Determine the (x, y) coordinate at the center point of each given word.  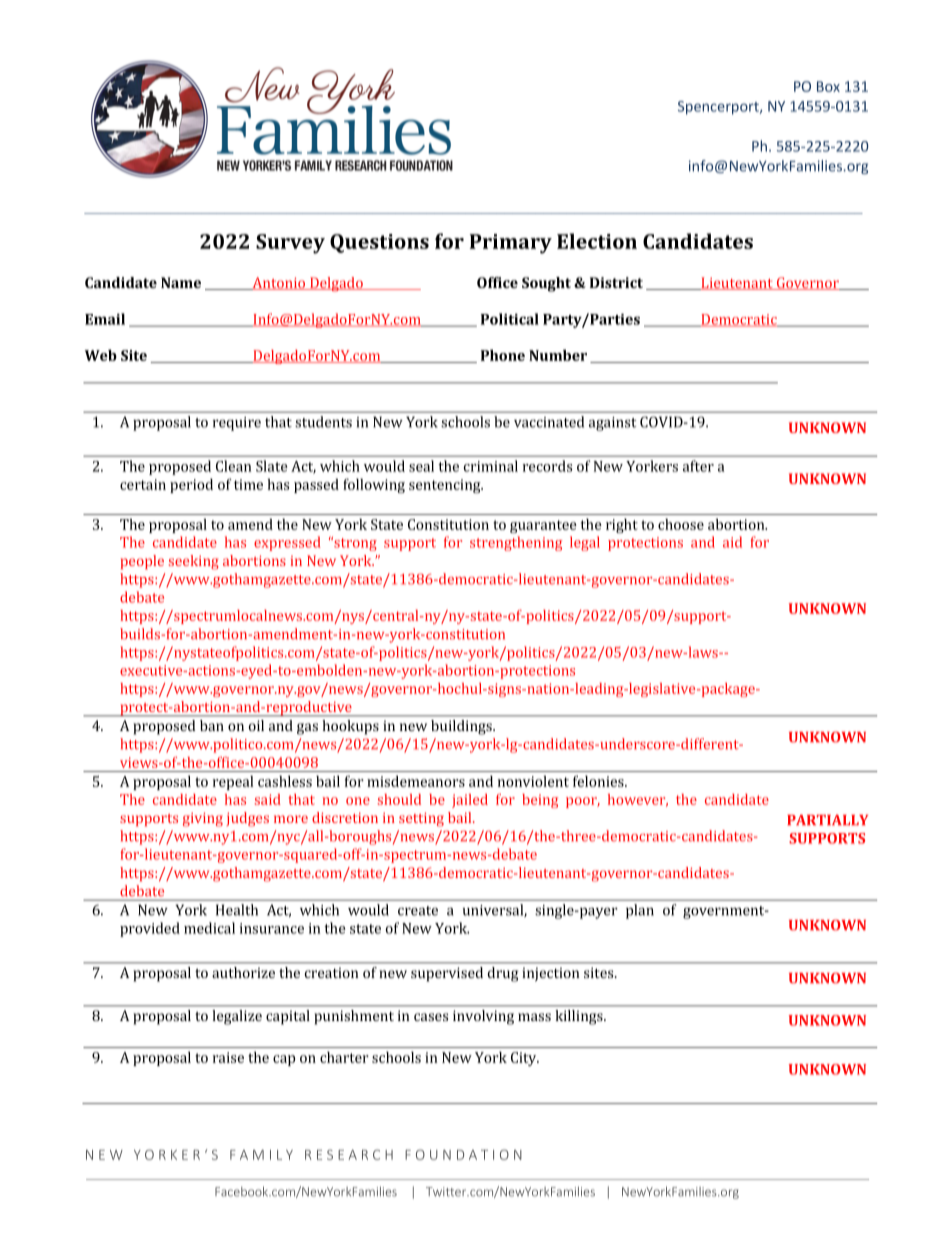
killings (580, 1017)
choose (681, 524)
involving (483, 1017)
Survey (290, 244)
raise (228, 1057)
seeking (194, 562)
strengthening (516, 543)
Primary (511, 244)
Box (828, 86)
